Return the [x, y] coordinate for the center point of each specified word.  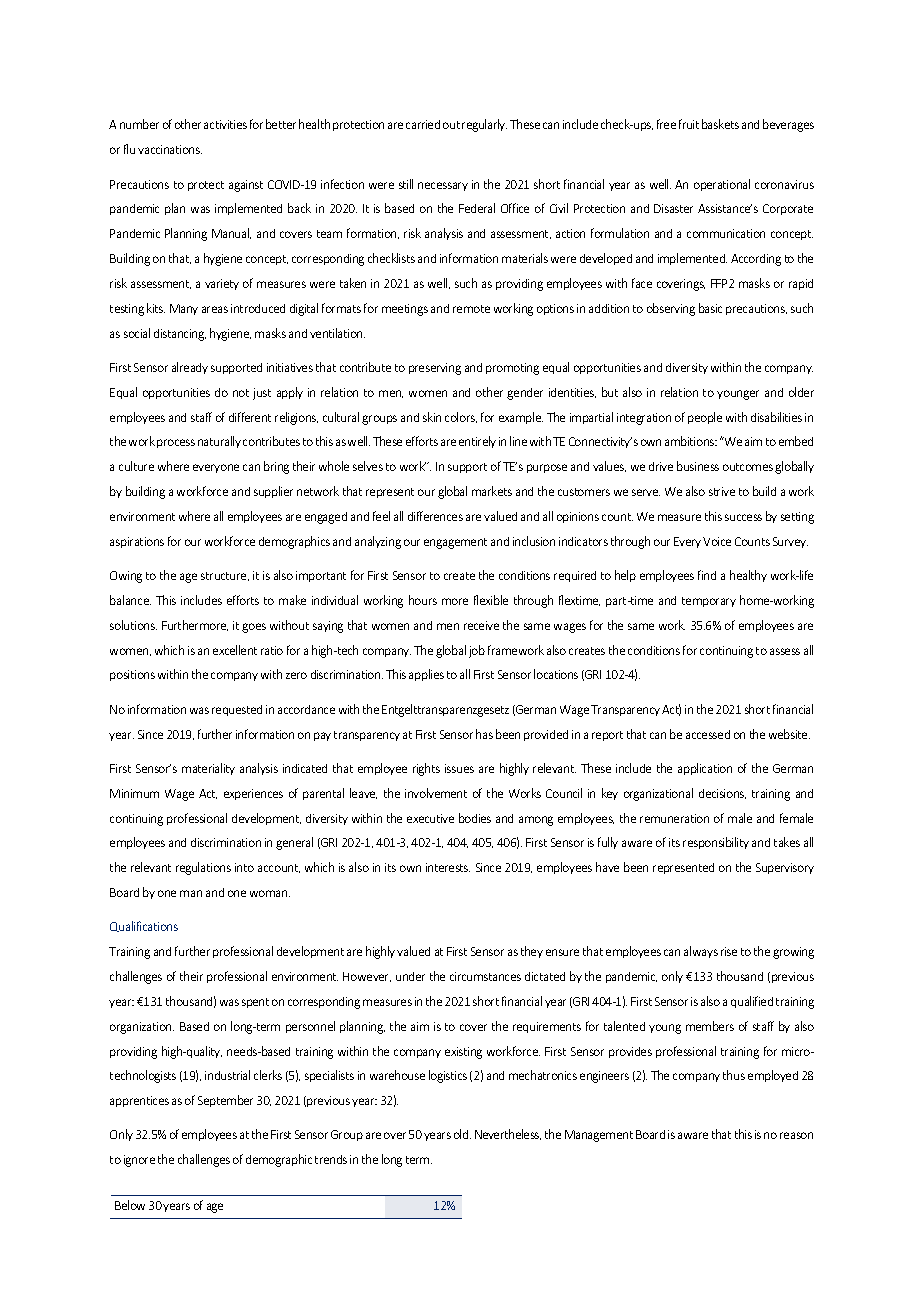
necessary [443, 186]
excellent [235, 650]
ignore [139, 1161]
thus [734, 1075]
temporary [709, 602]
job [477, 651]
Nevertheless [508, 1134]
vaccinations [170, 149]
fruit [689, 124]
